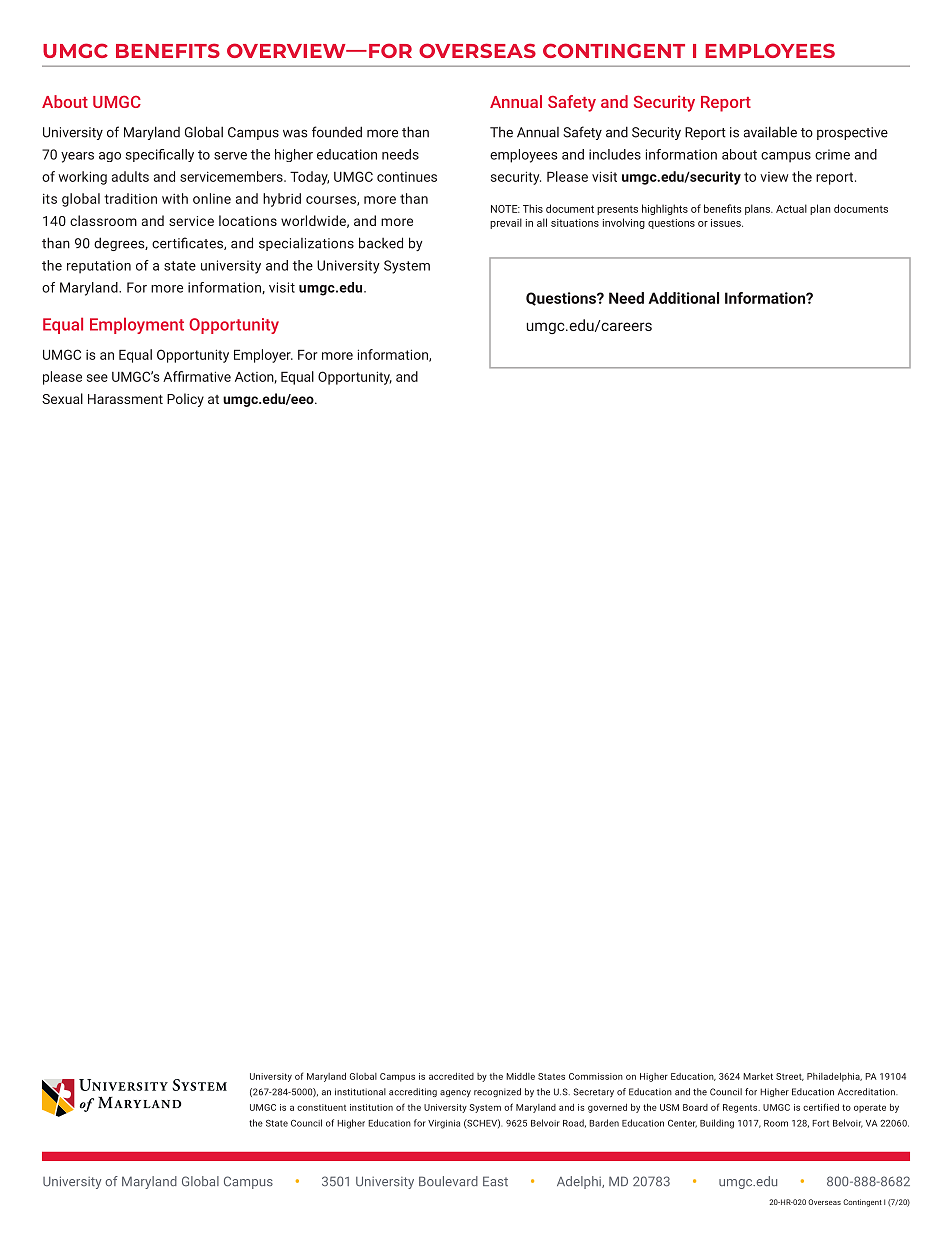  What do you see at coordinates (185, 400) in the screenshot?
I see `Policy` at bounding box center [185, 400].
